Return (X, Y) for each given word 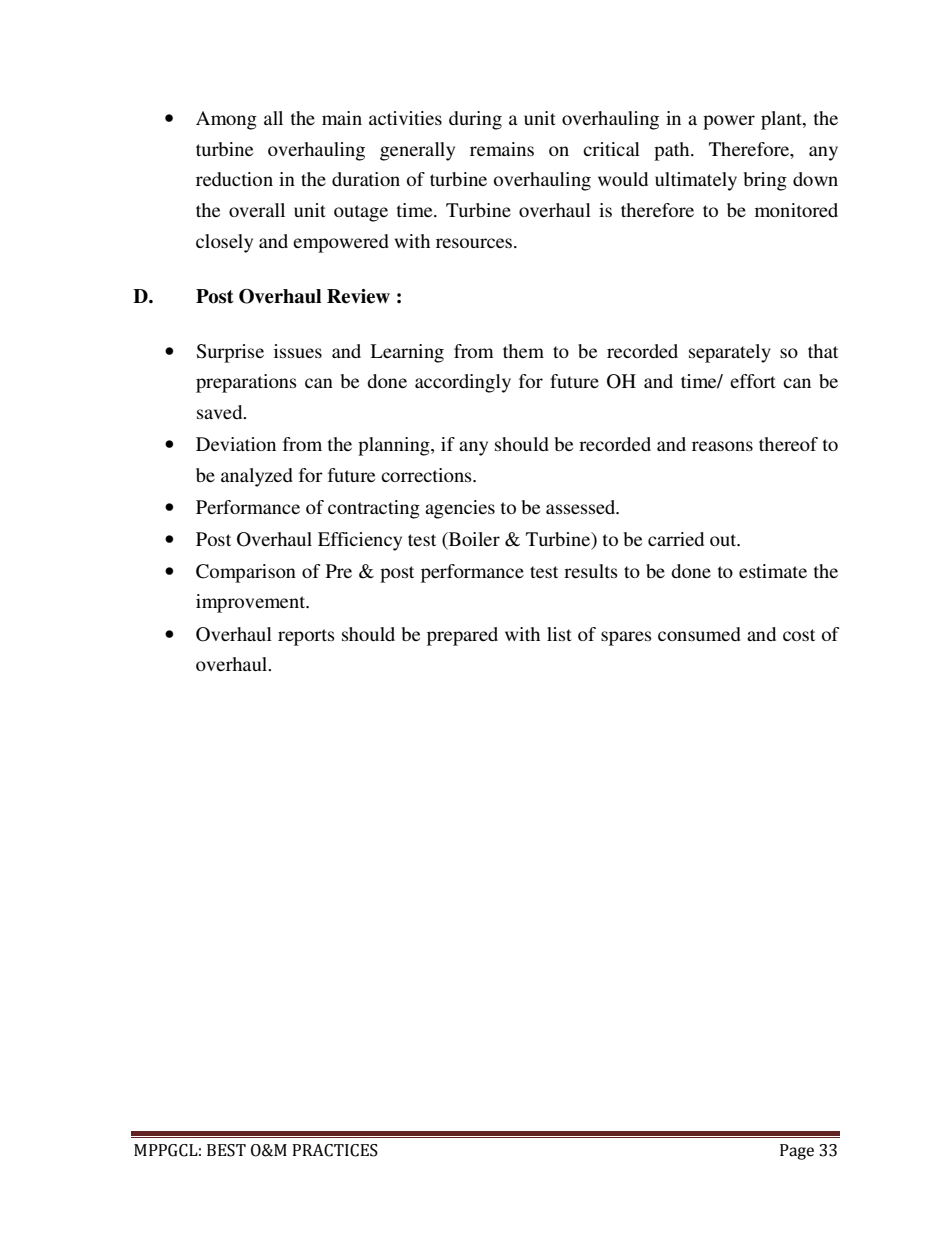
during (475, 120)
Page (797, 1152)
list (559, 634)
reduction (234, 179)
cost (799, 635)
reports (306, 637)
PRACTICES (335, 1150)
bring (765, 181)
